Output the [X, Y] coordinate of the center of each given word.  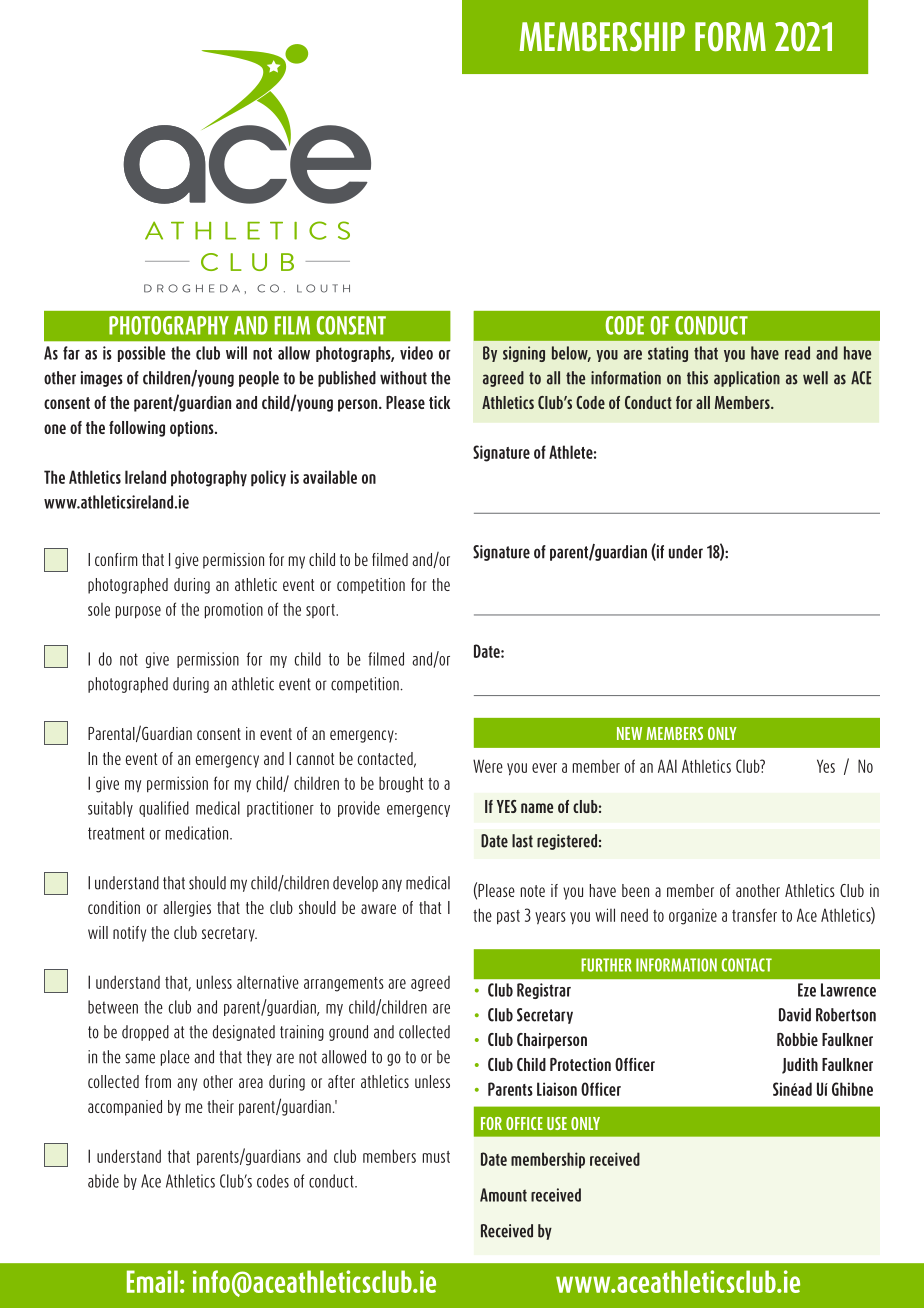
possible [142, 354]
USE [557, 1123]
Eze [807, 990]
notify [129, 934]
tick [439, 402]
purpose [138, 612]
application [747, 379]
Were [488, 766]
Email [152, 1281]
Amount [503, 1195]
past [508, 917]
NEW [629, 733]
